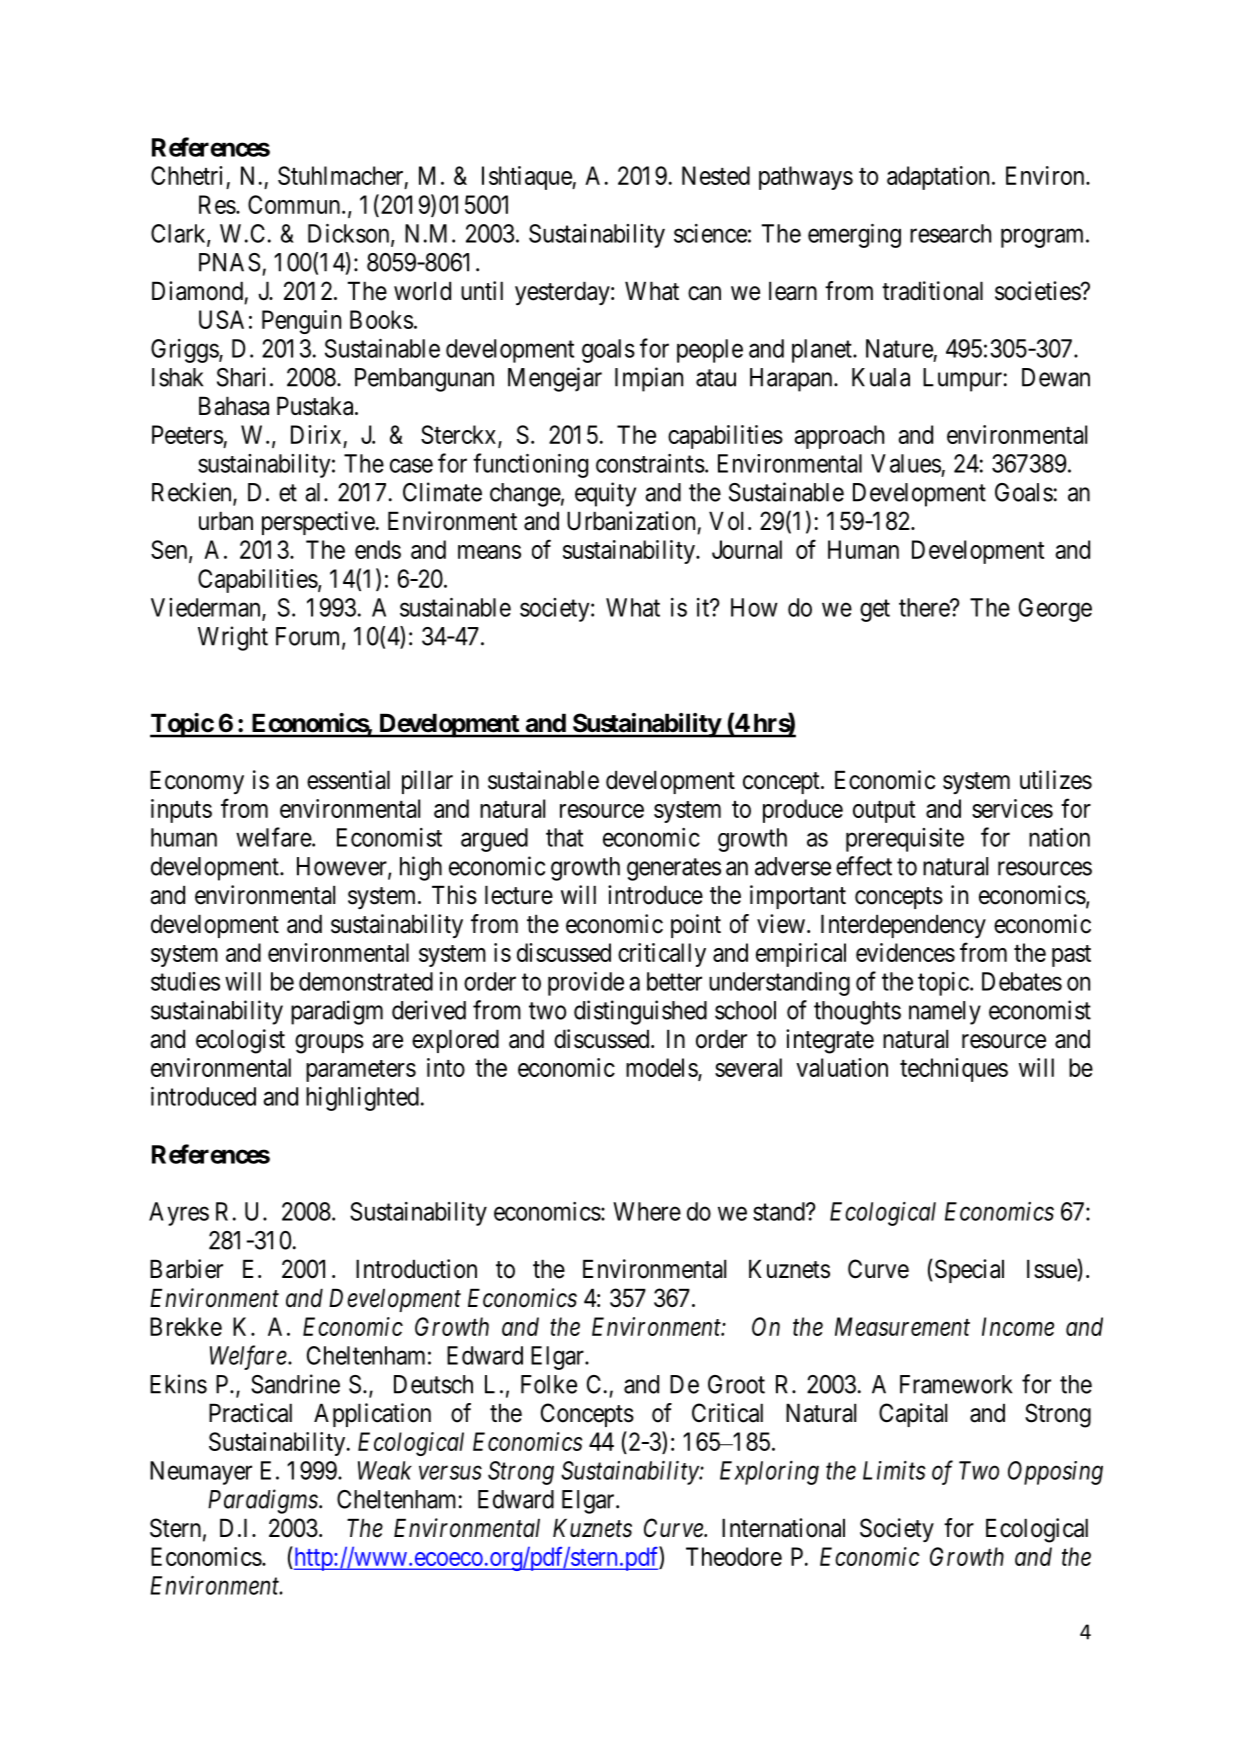 Image resolution: width=1241 pixels, height=1755 pixels. What do you see at coordinates (385, 1470) in the screenshot?
I see `Weak` at bounding box center [385, 1470].
